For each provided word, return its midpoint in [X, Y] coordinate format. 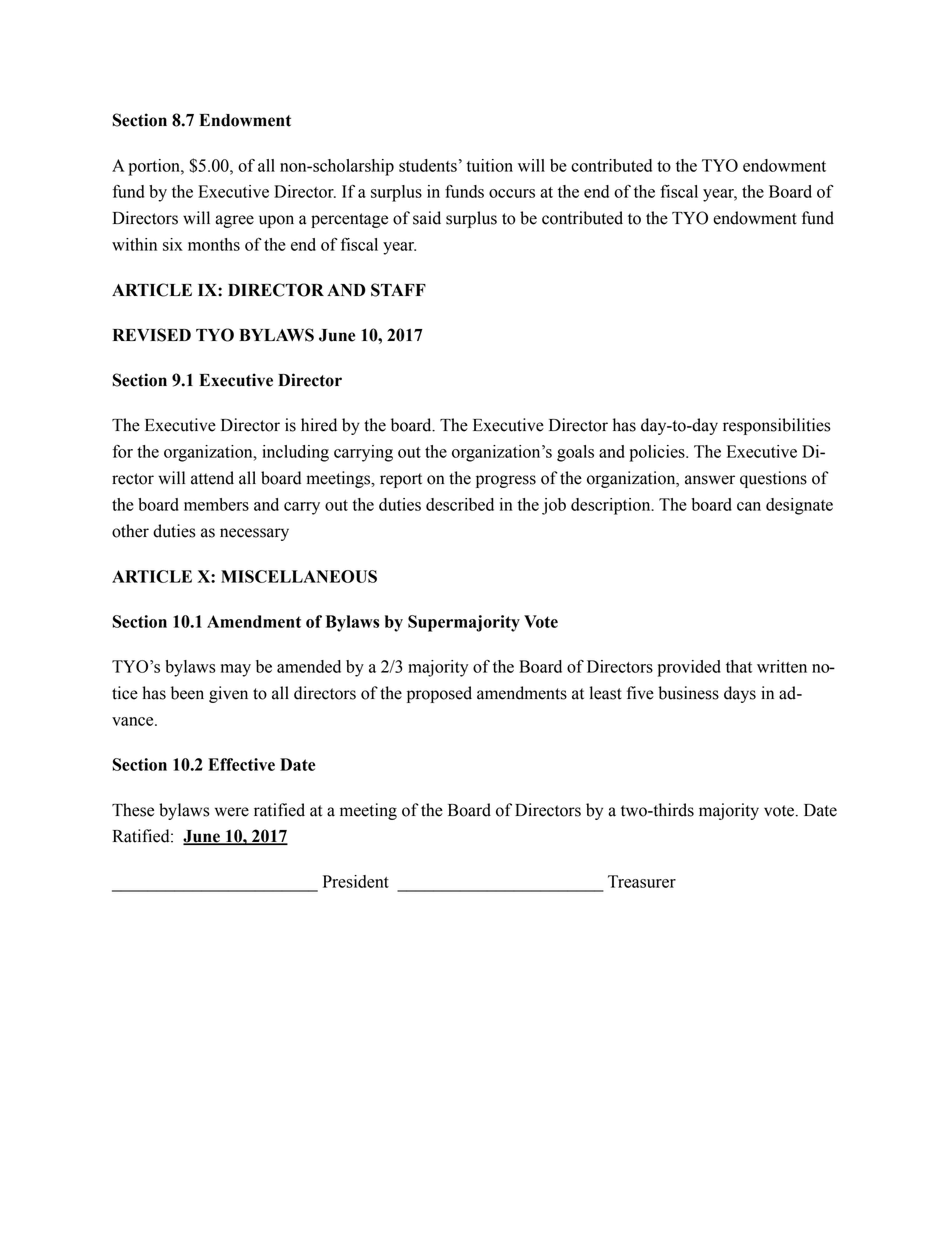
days [740, 694]
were [232, 812]
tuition [490, 165]
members [216, 504]
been [187, 693]
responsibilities [776, 426]
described [460, 504]
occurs [512, 193]
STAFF [398, 290]
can [749, 506]
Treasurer [642, 881]
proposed [439, 694]
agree [234, 221]
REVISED [152, 335]
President [356, 881]
